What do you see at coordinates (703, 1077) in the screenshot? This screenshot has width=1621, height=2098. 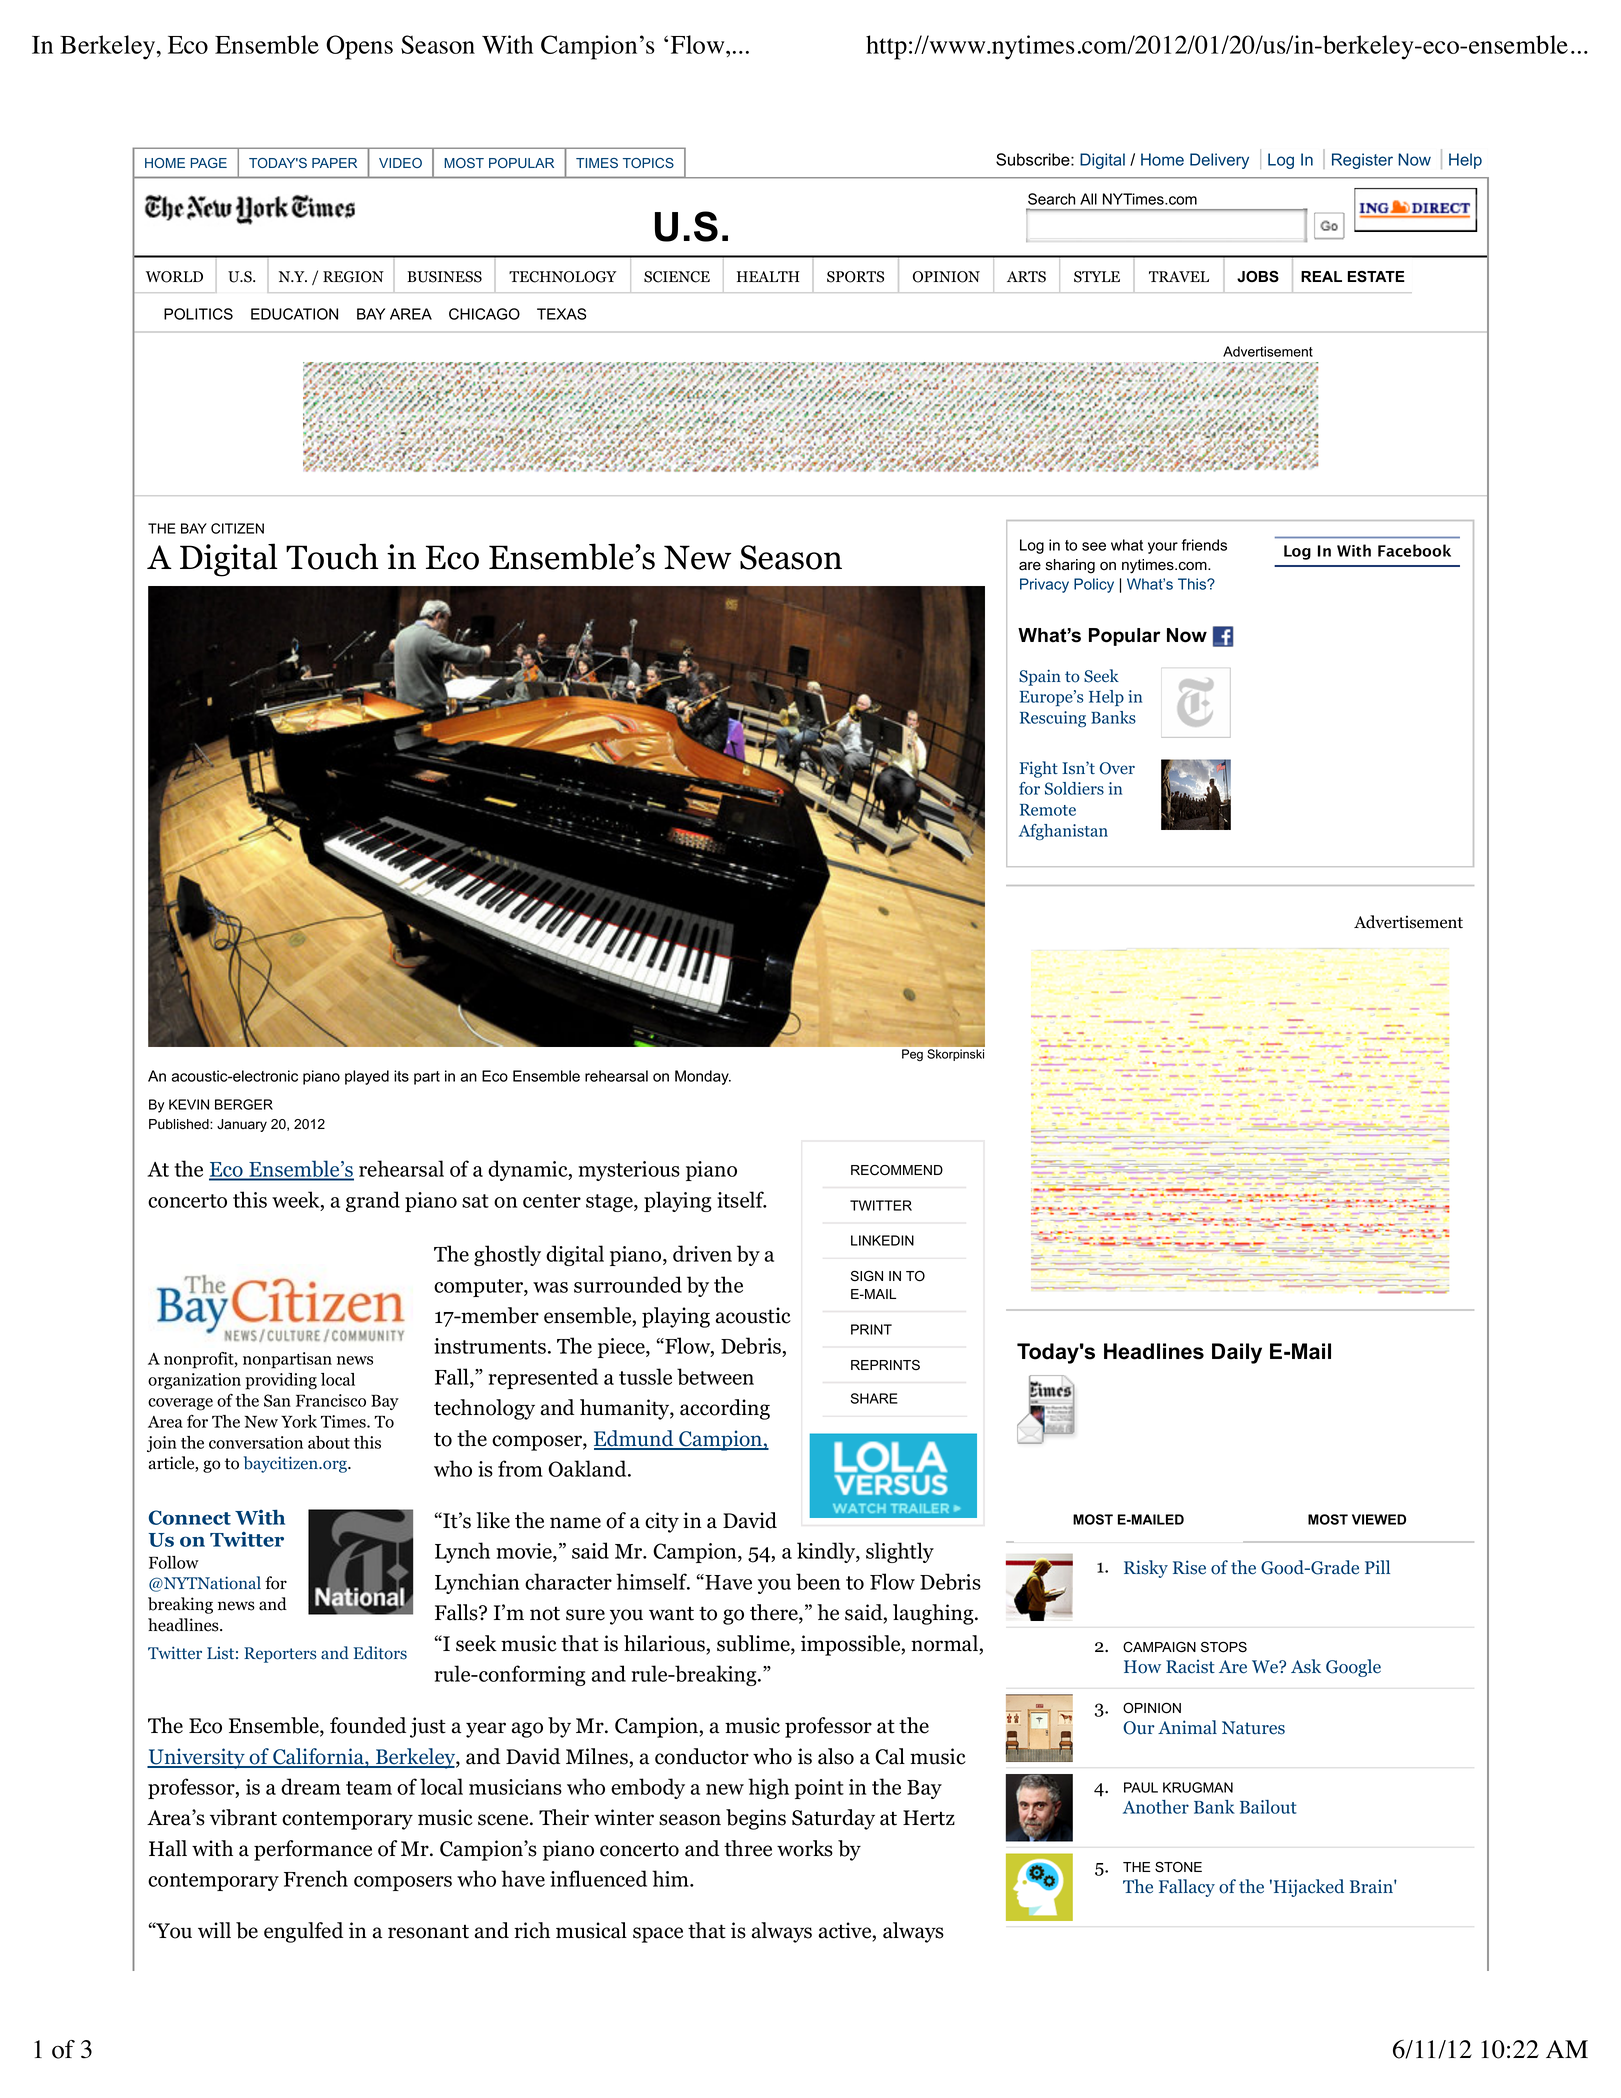 I see `Monday` at bounding box center [703, 1077].
